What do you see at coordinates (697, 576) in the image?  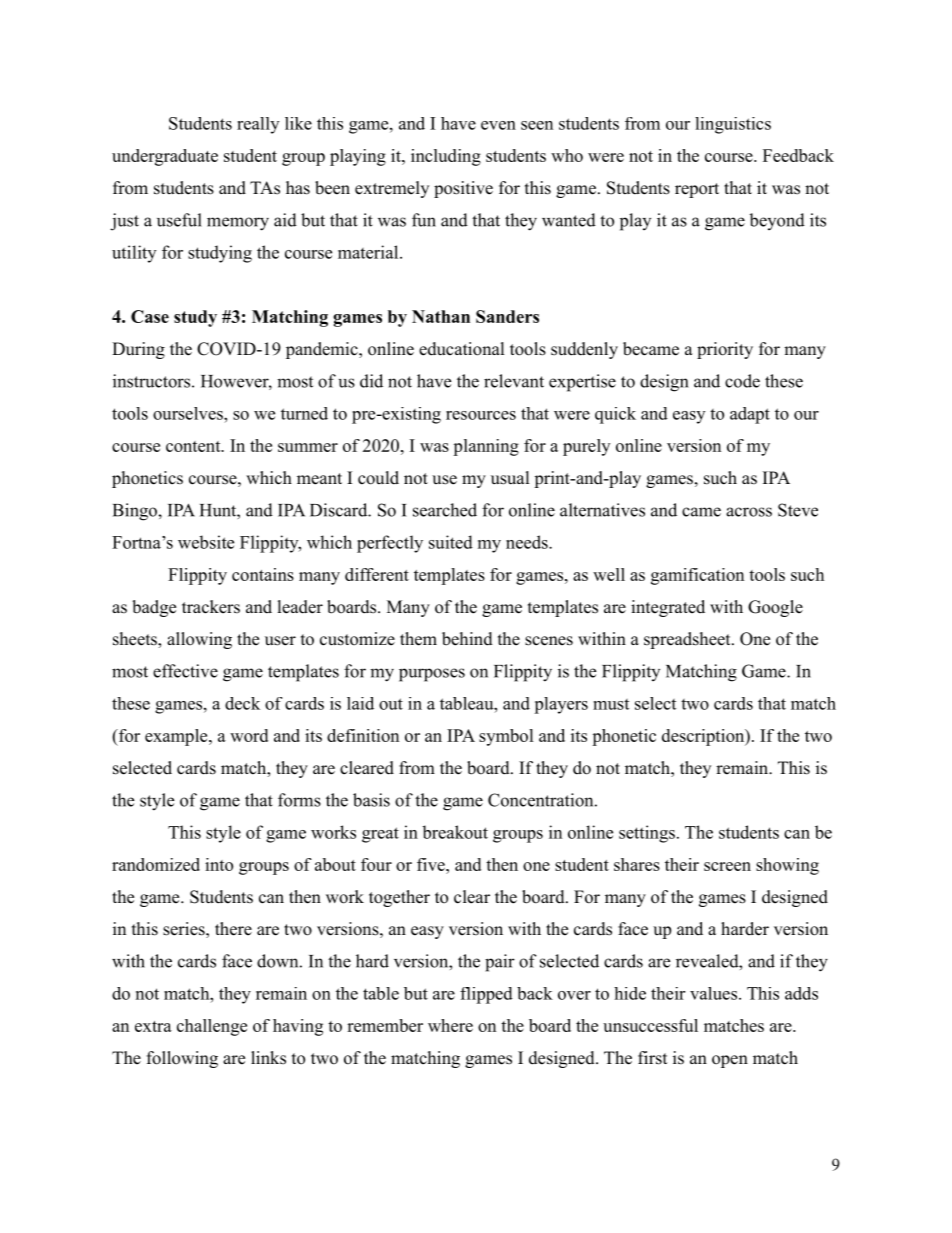 I see `gamification` at bounding box center [697, 576].
